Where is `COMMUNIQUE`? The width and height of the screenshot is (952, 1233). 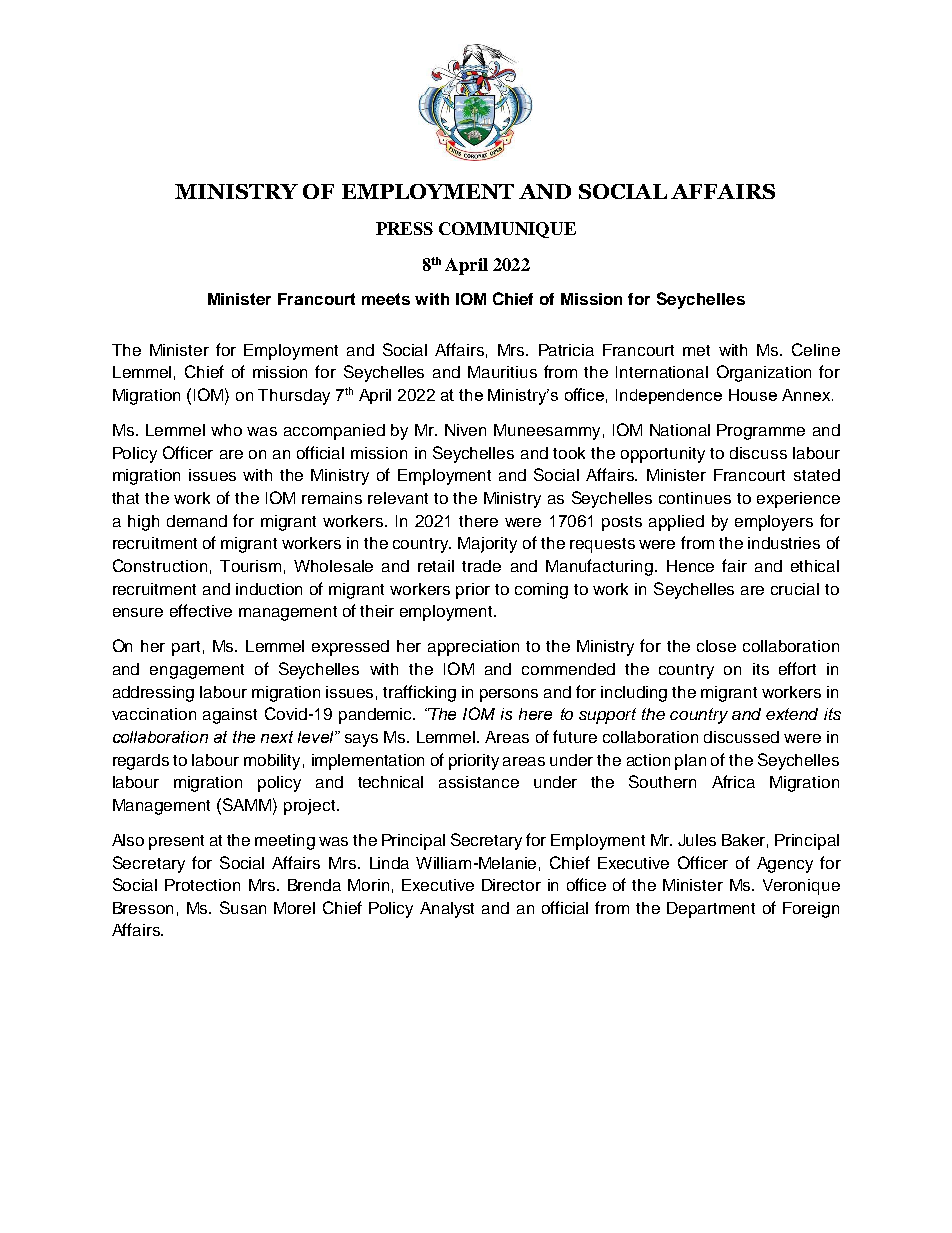 COMMUNIQUE is located at coordinates (507, 230).
